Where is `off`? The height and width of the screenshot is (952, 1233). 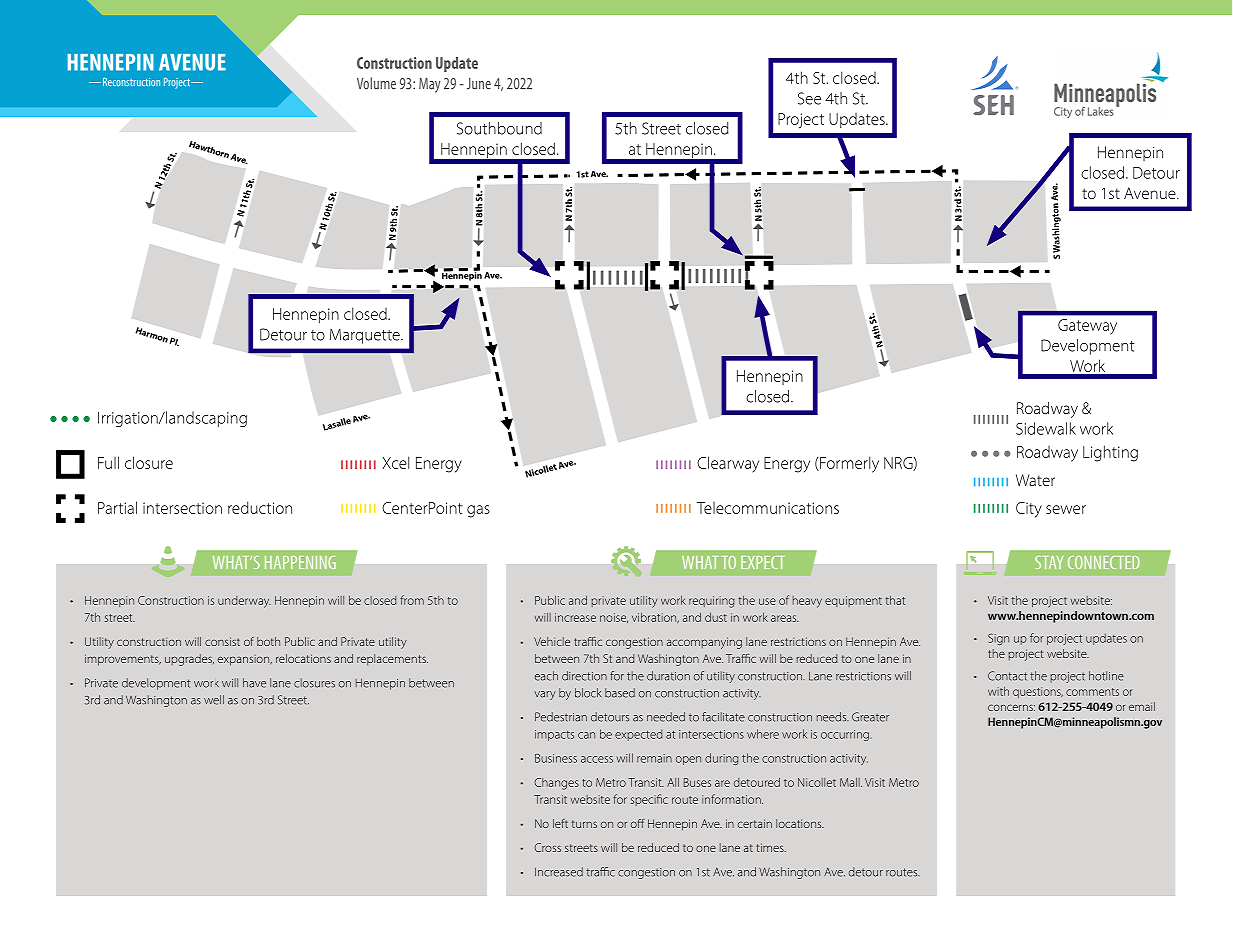 off is located at coordinates (638, 823).
